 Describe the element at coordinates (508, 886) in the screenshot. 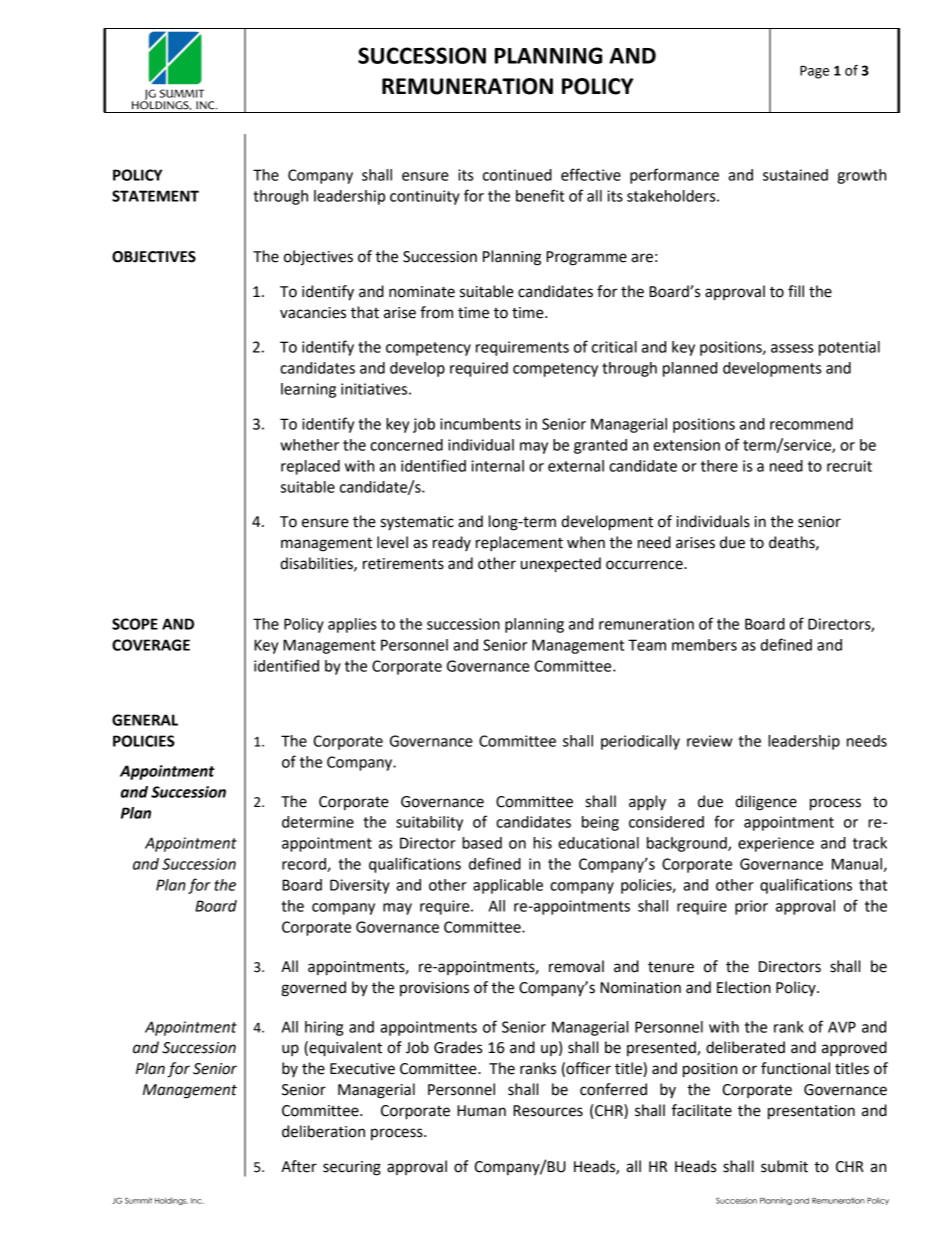

I see `applicable` at that location.
